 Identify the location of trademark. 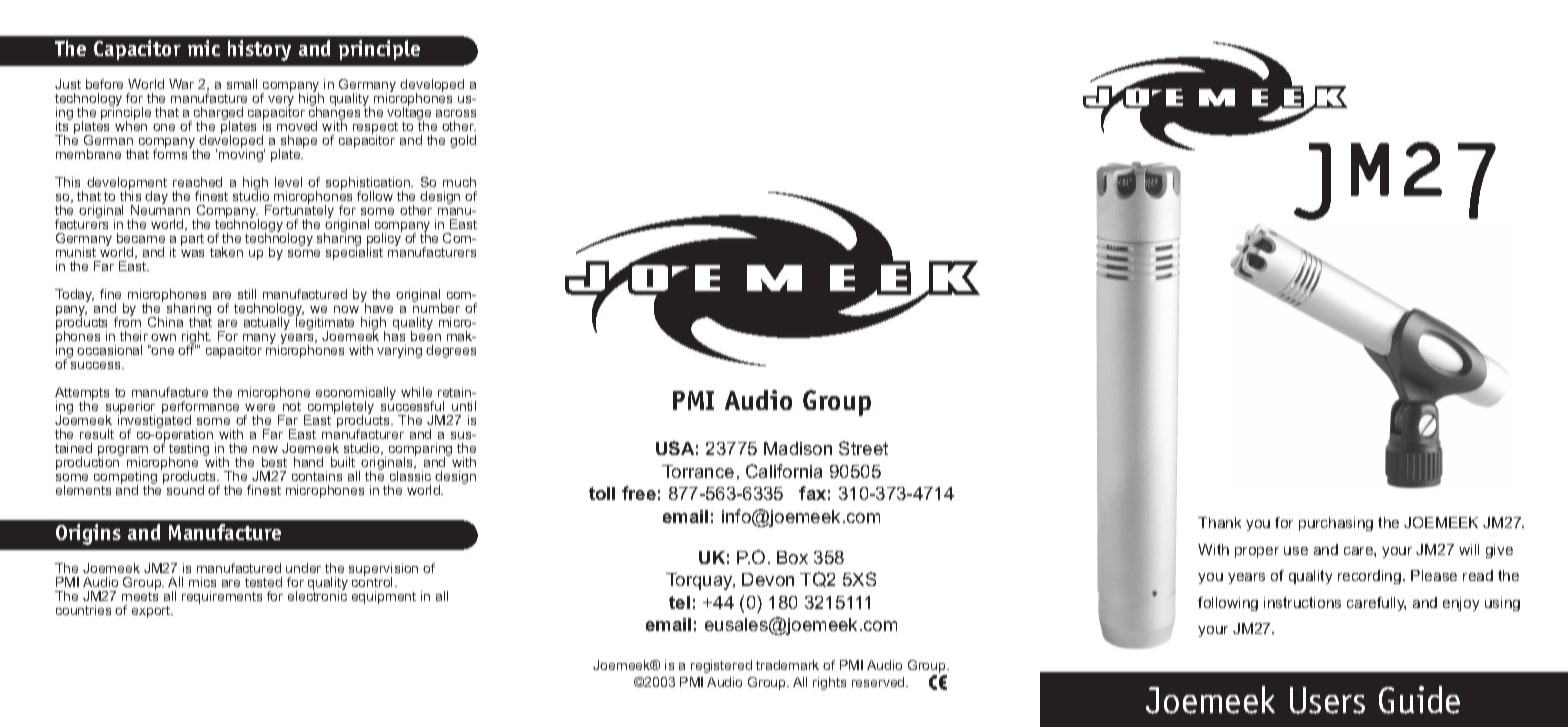
(787, 665).
